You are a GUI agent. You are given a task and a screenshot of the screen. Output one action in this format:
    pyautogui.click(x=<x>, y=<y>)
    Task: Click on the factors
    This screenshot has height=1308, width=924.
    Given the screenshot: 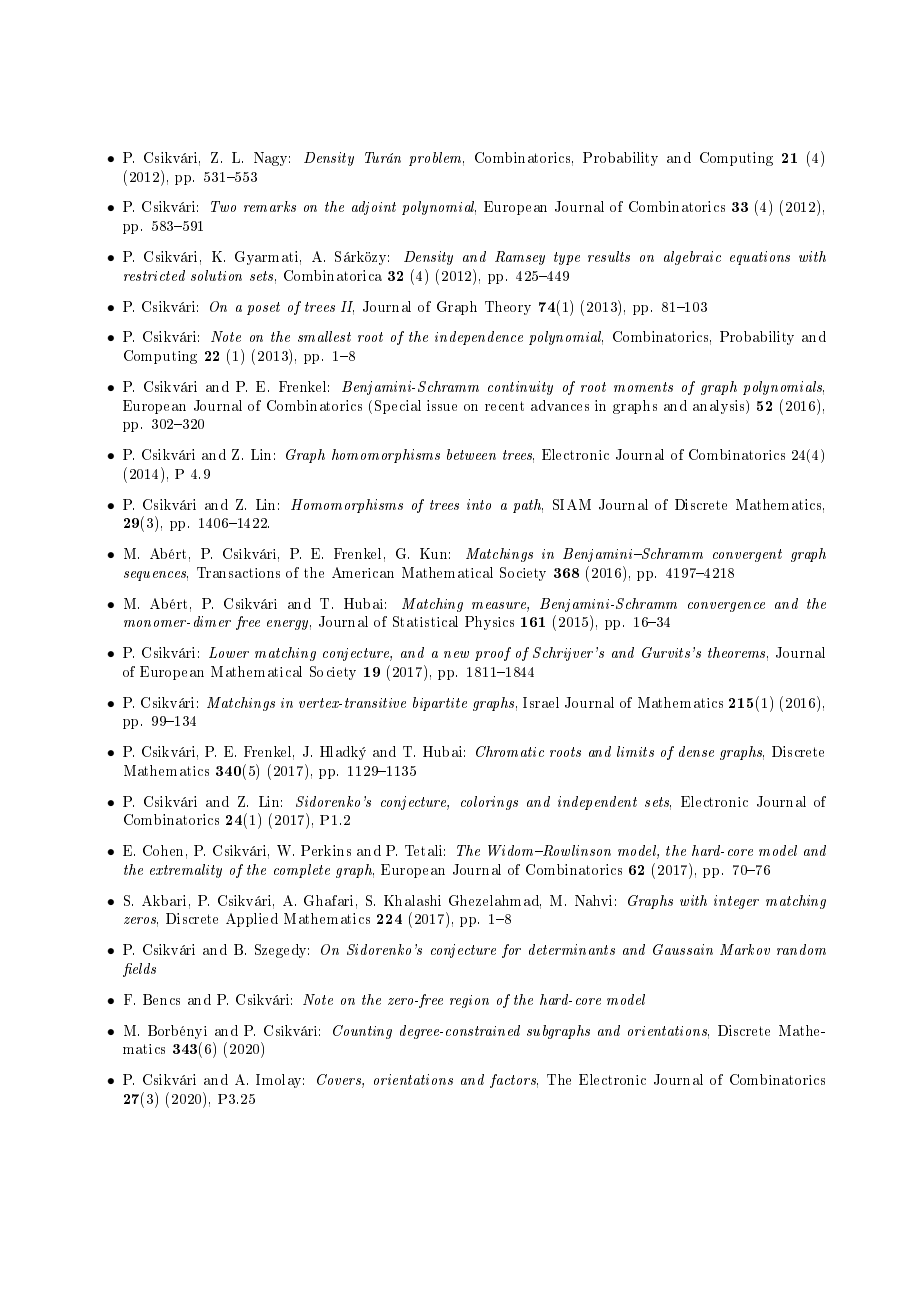 What is the action you would take?
    pyautogui.click(x=514, y=1081)
